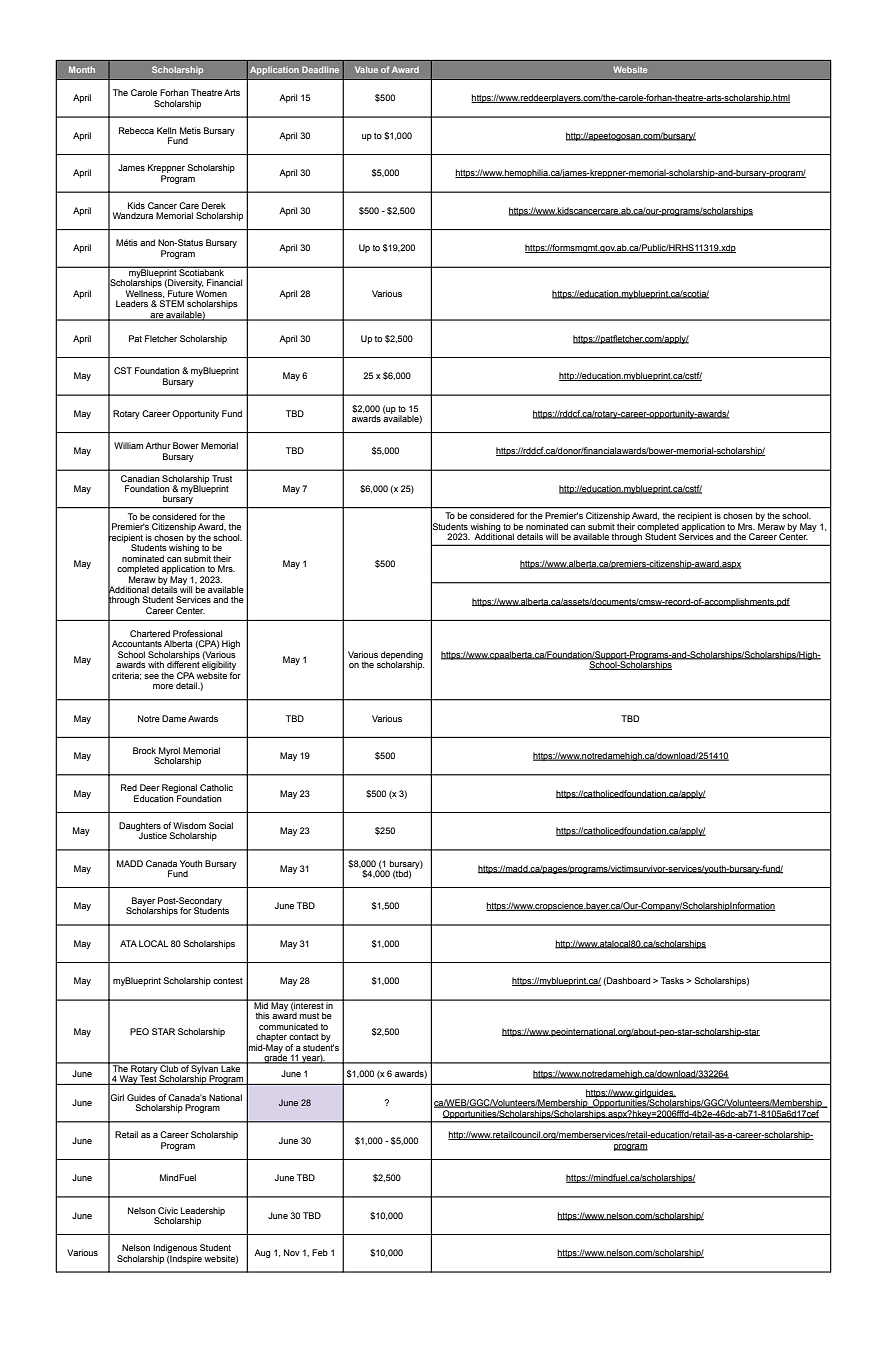 The width and height of the page is (887, 1372). I want to click on Rebecca, so click(136, 130).
